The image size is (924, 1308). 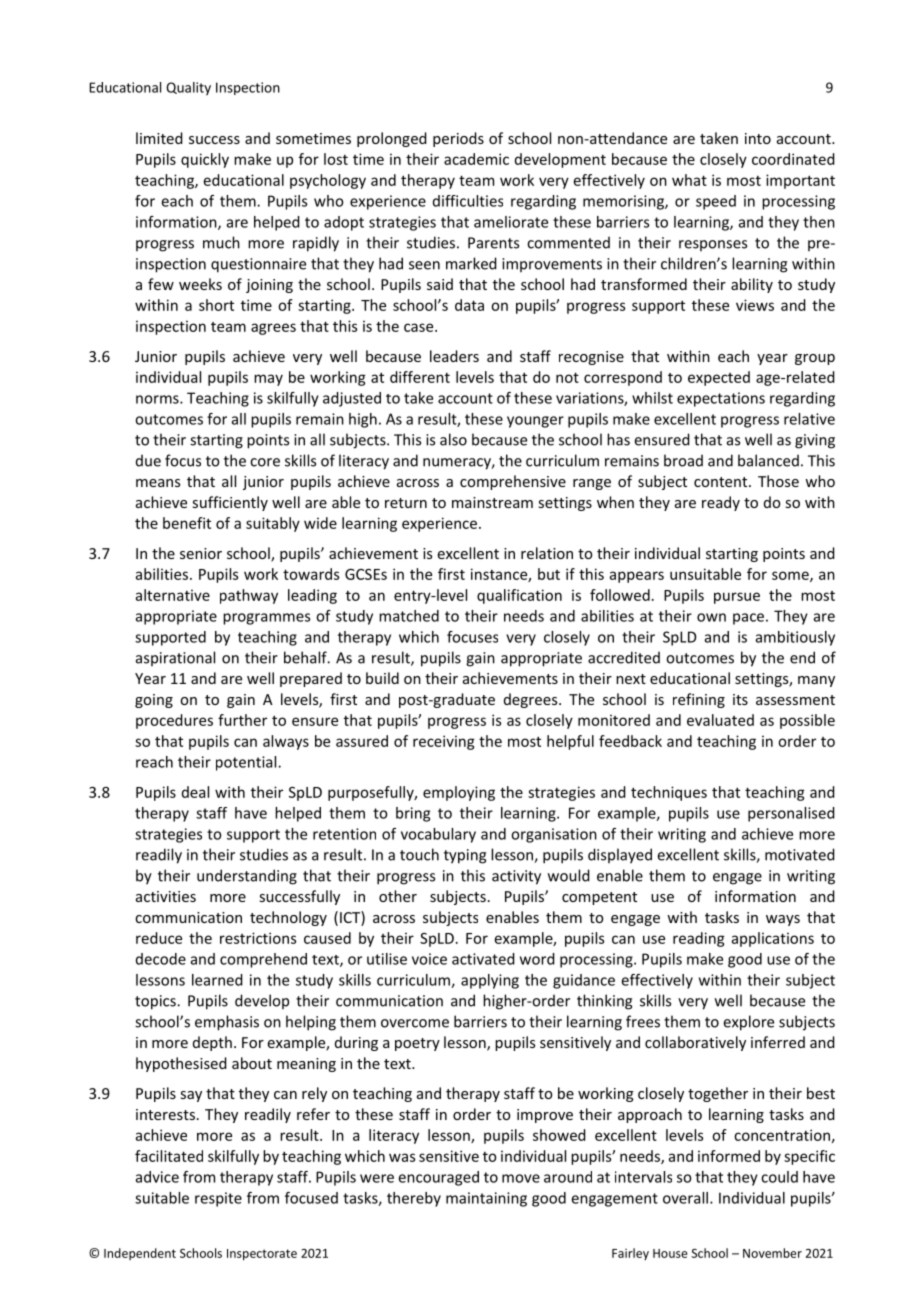 I want to click on applying, so click(x=490, y=981).
